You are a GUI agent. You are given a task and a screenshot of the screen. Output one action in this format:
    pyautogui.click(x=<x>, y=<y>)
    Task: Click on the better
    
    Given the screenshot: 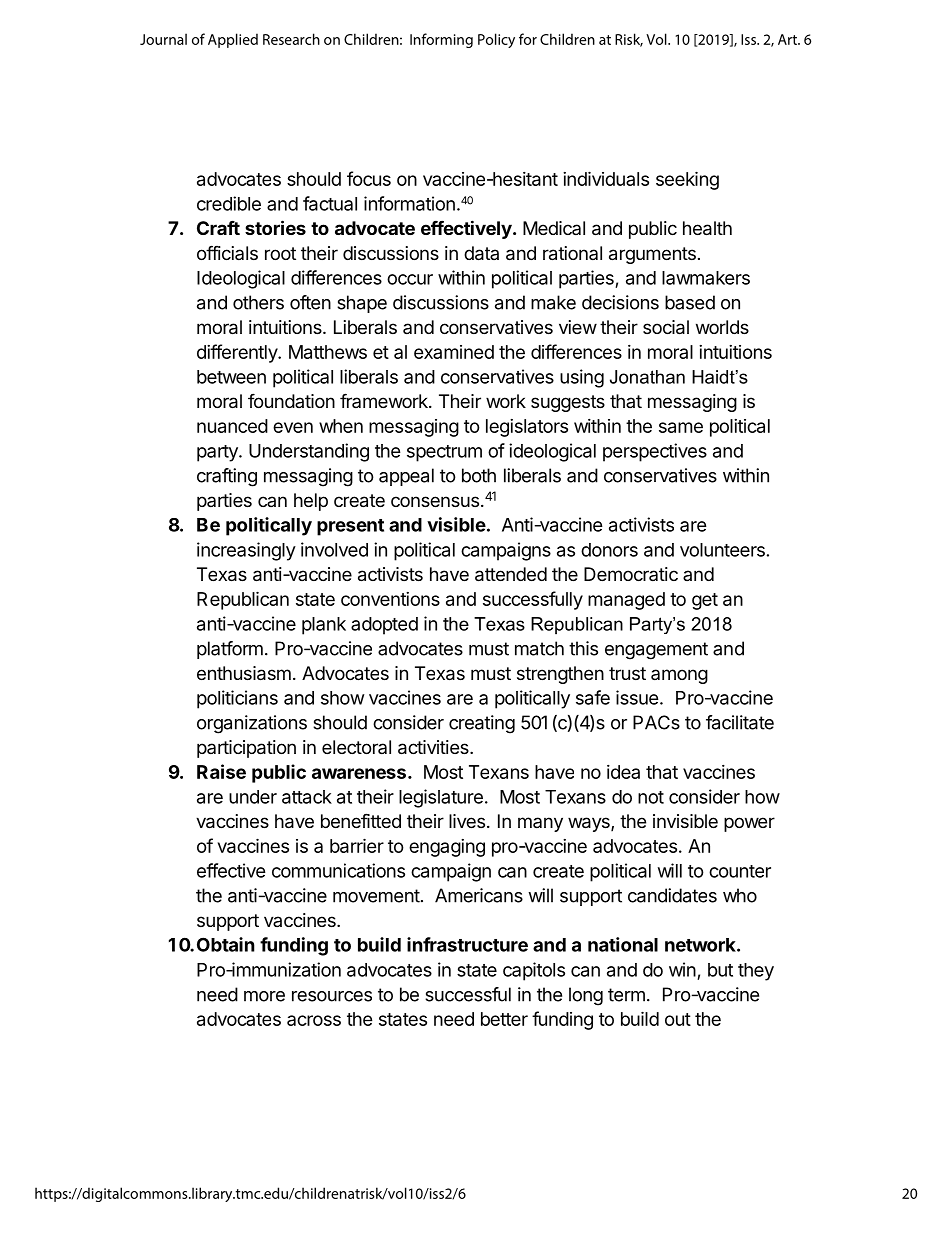 What is the action you would take?
    pyautogui.click(x=504, y=1019)
